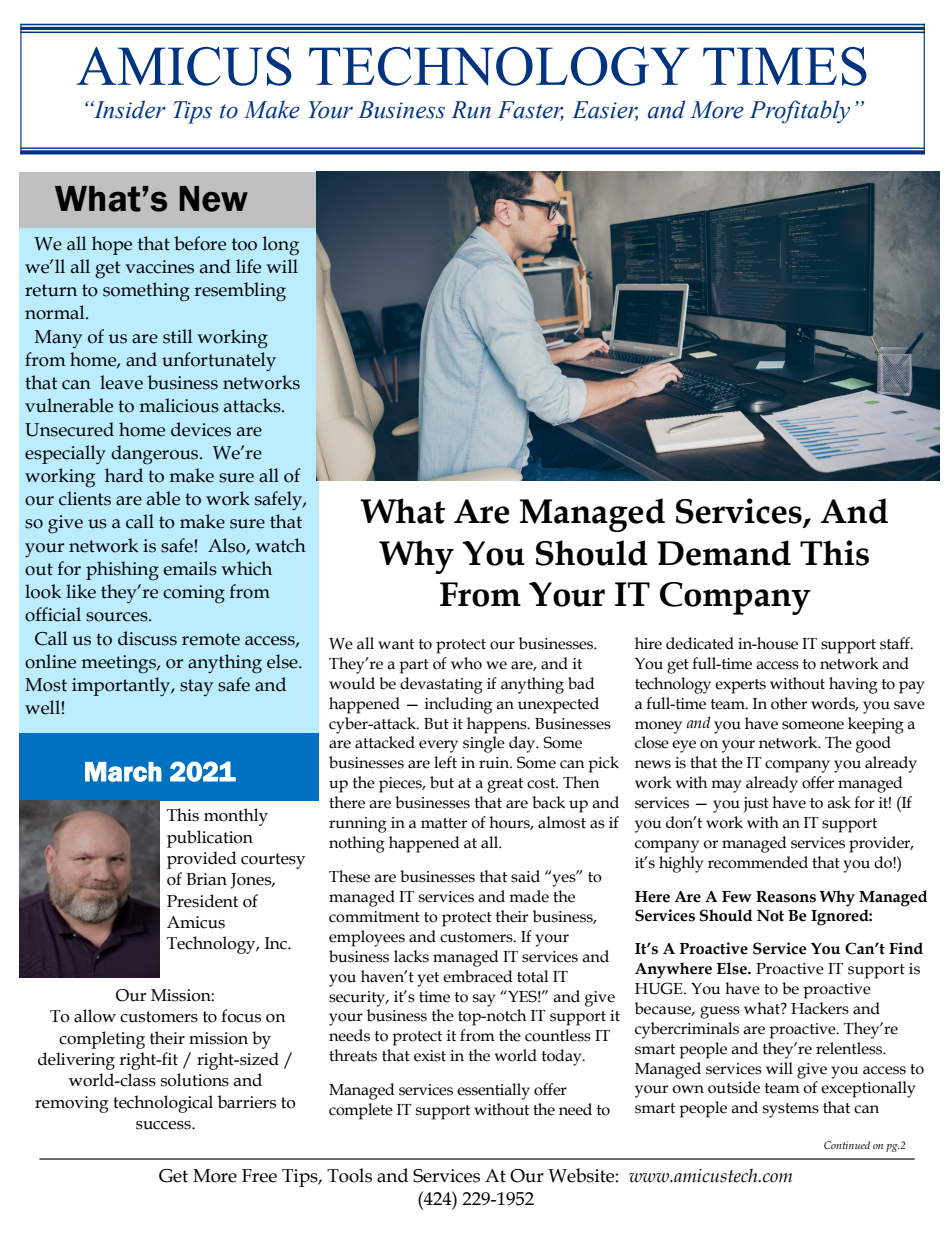 The height and width of the screenshot is (1233, 952). What do you see at coordinates (873, 744) in the screenshot?
I see `good` at bounding box center [873, 744].
